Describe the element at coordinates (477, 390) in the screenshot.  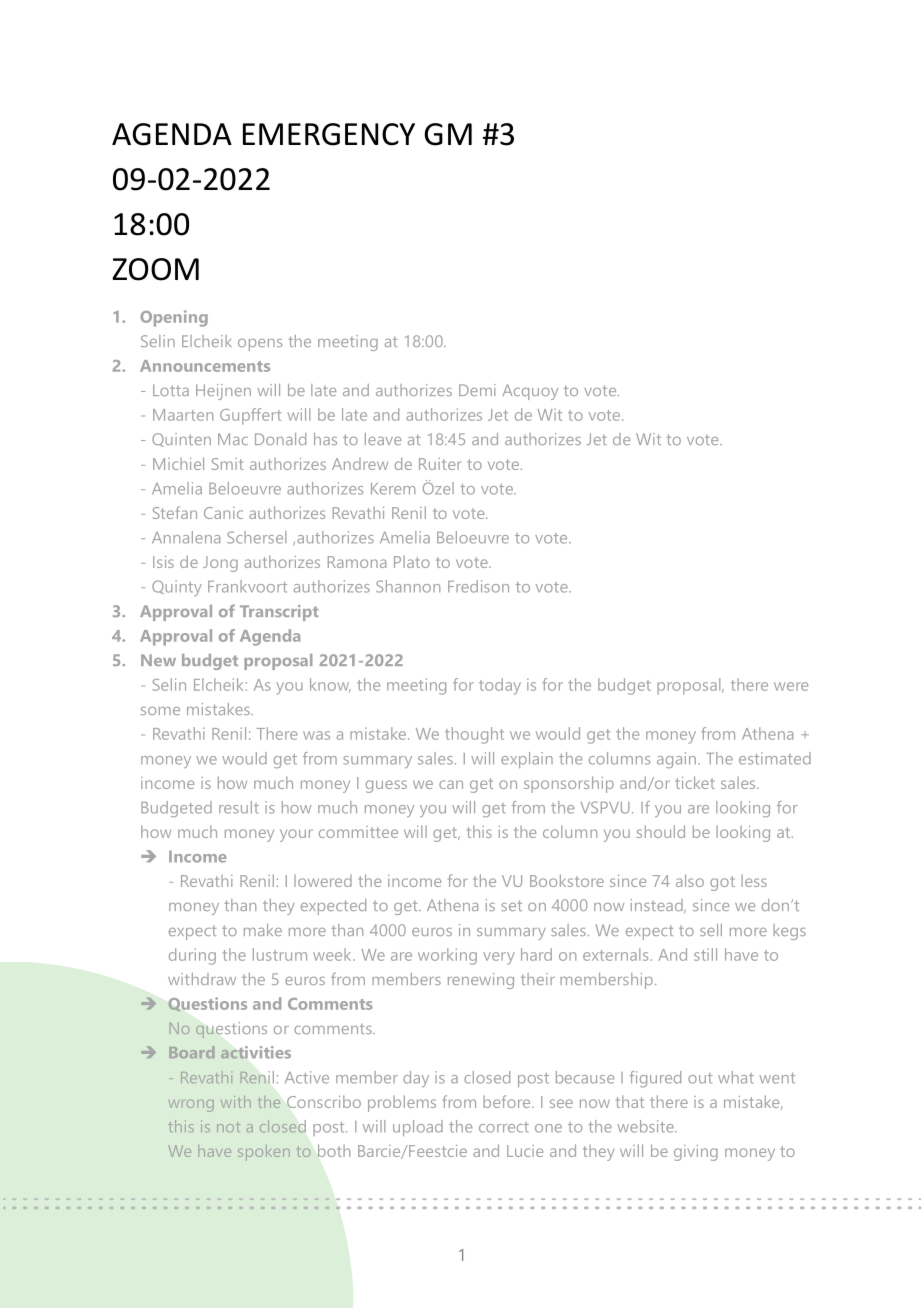
I see `Demi` at that location.
